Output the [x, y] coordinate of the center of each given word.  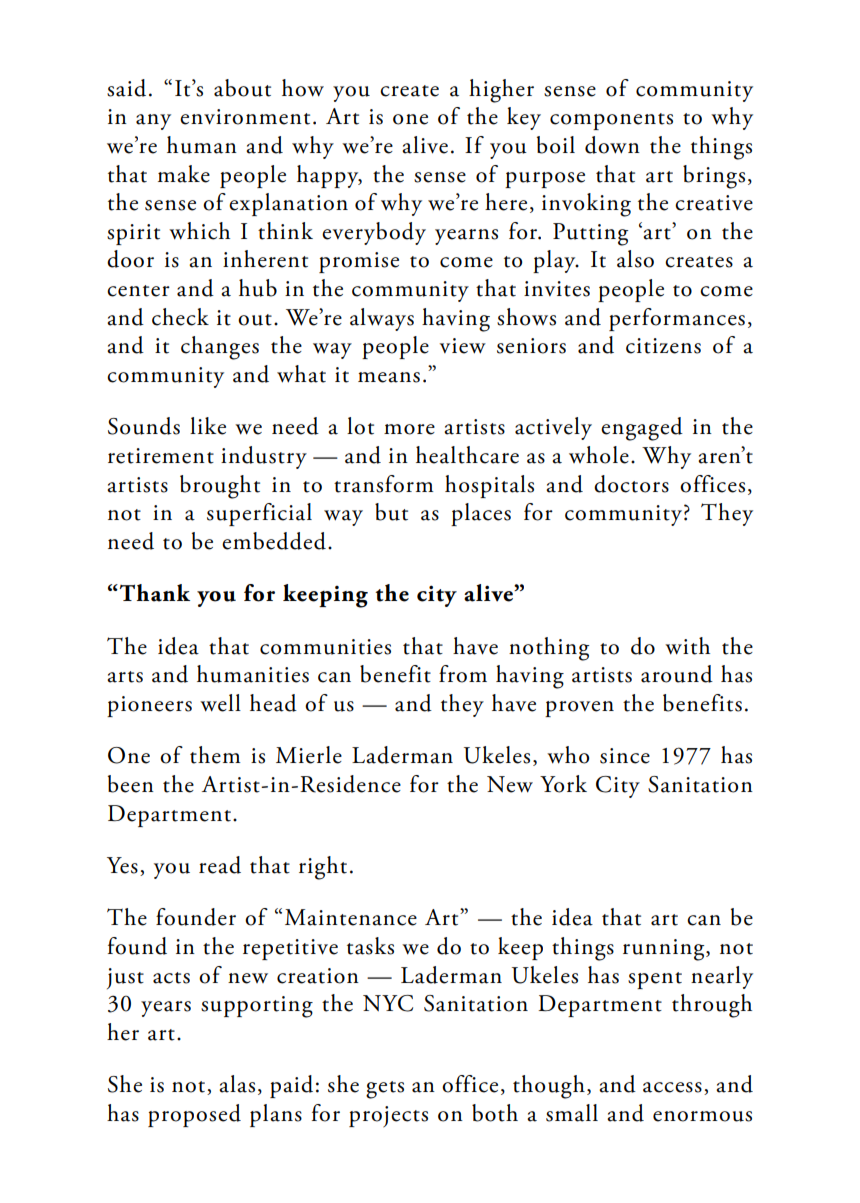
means [389, 377]
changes [220, 348]
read [220, 865]
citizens [663, 346]
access [672, 1087]
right [323, 868]
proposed [194, 1115]
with [687, 646]
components [611, 121]
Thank [155, 593]
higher [501, 91]
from [463, 674]
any [153, 122]
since [625, 756]
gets [385, 1090]
